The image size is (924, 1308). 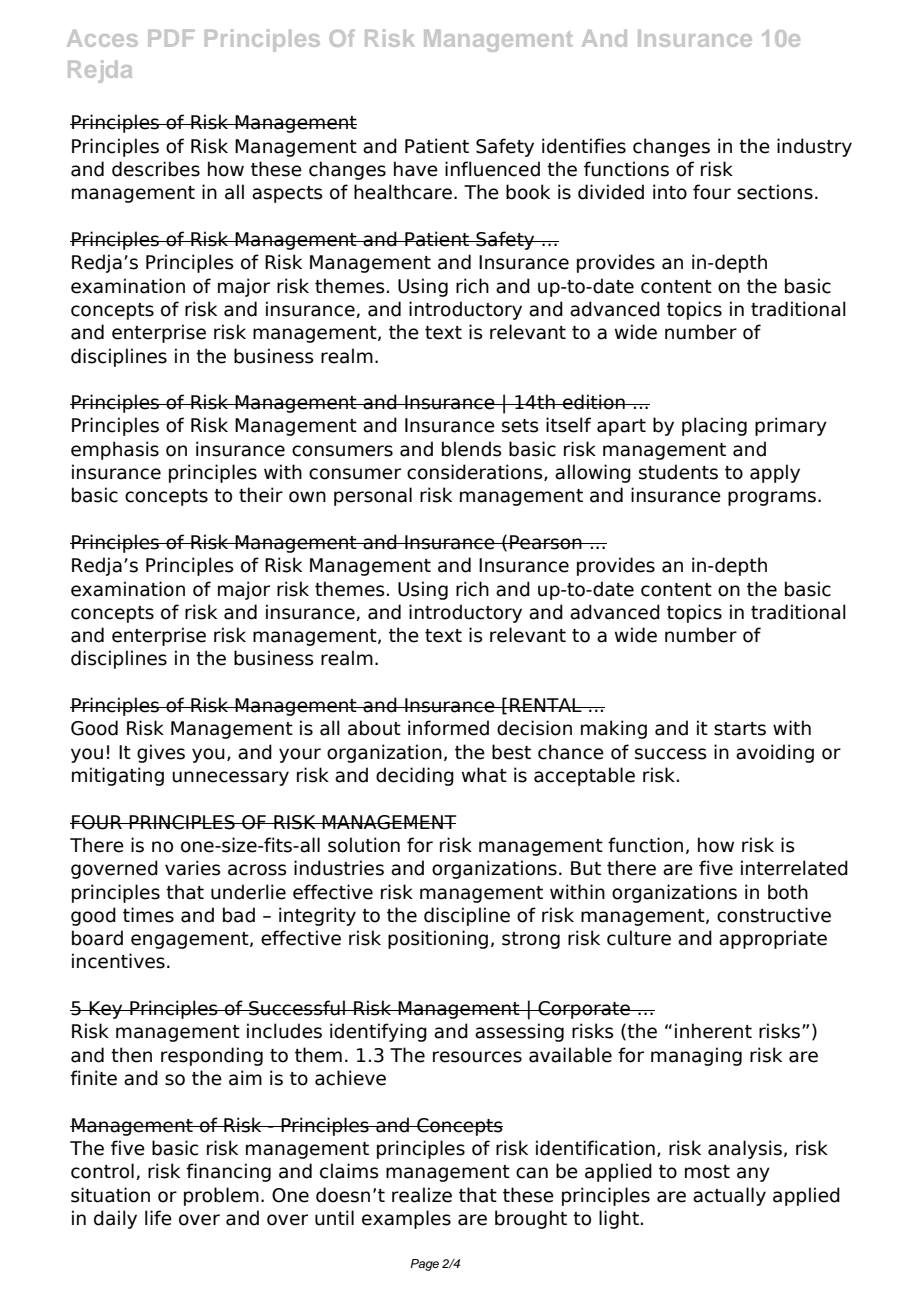 What do you see at coordinates (171, 38) in the screenshot?
I see `PDF` at bounding box center [171, 38].
